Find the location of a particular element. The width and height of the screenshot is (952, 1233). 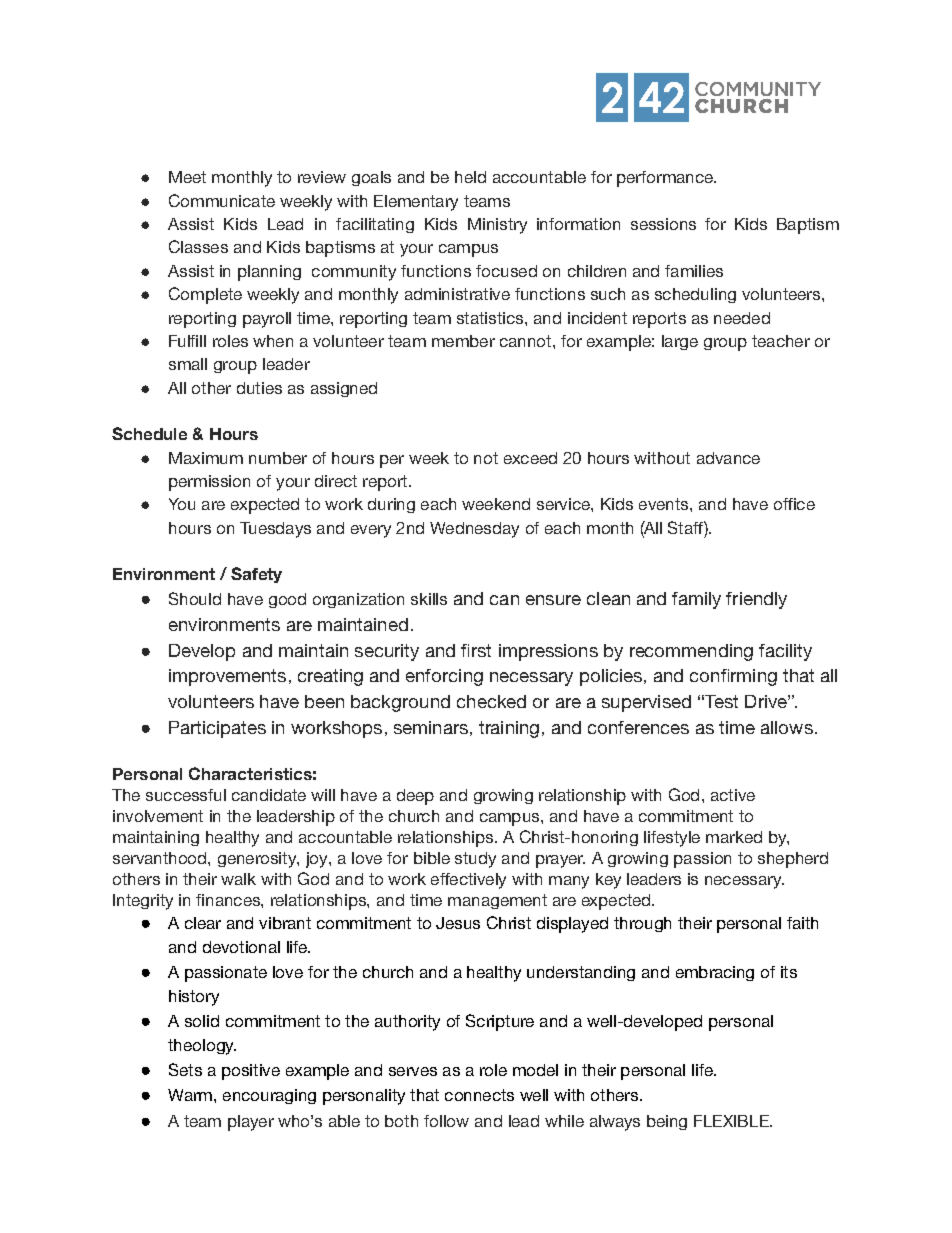

Ministry is located at coordinates (497, 226).
